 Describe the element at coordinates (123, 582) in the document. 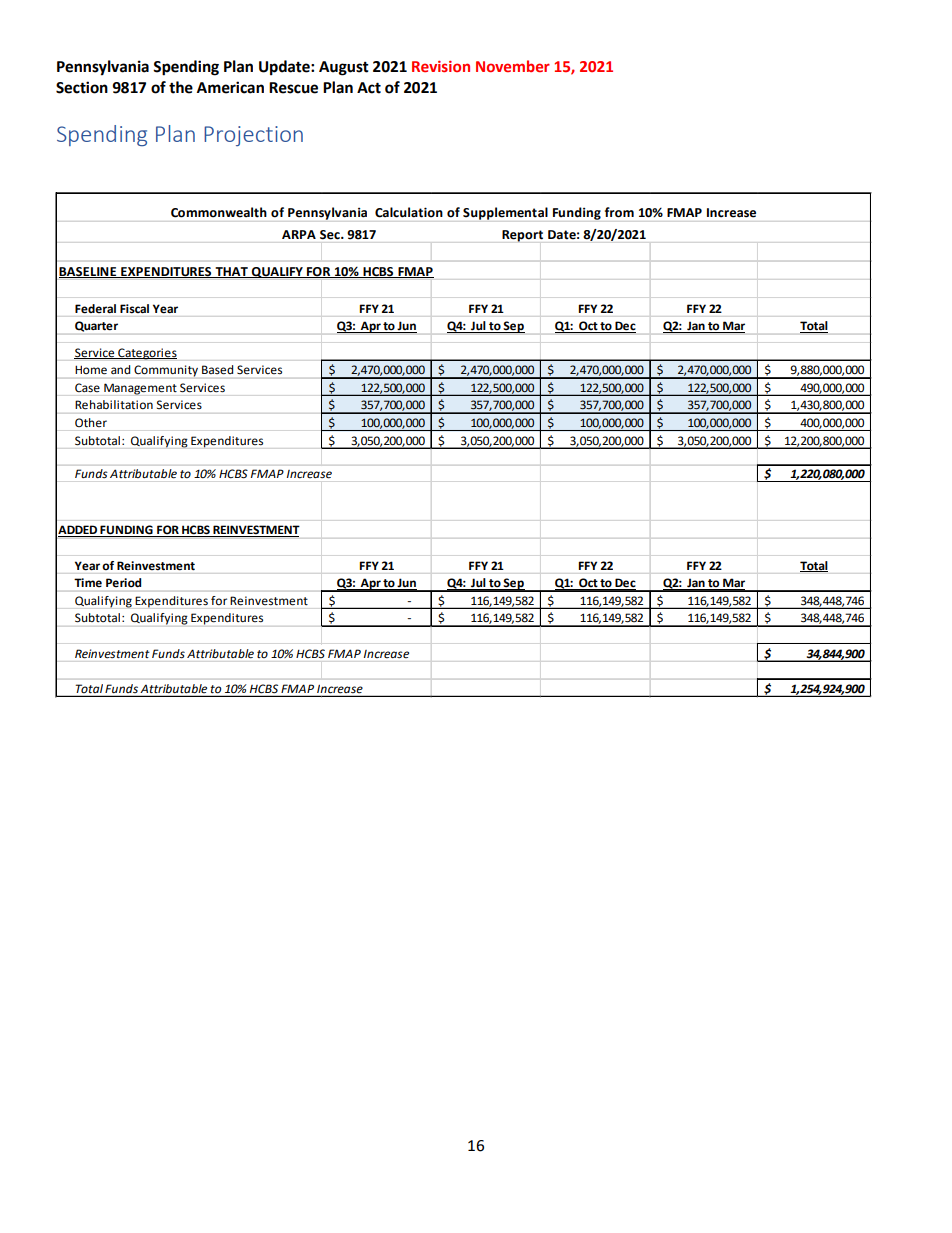

I see `Period` at that location.
